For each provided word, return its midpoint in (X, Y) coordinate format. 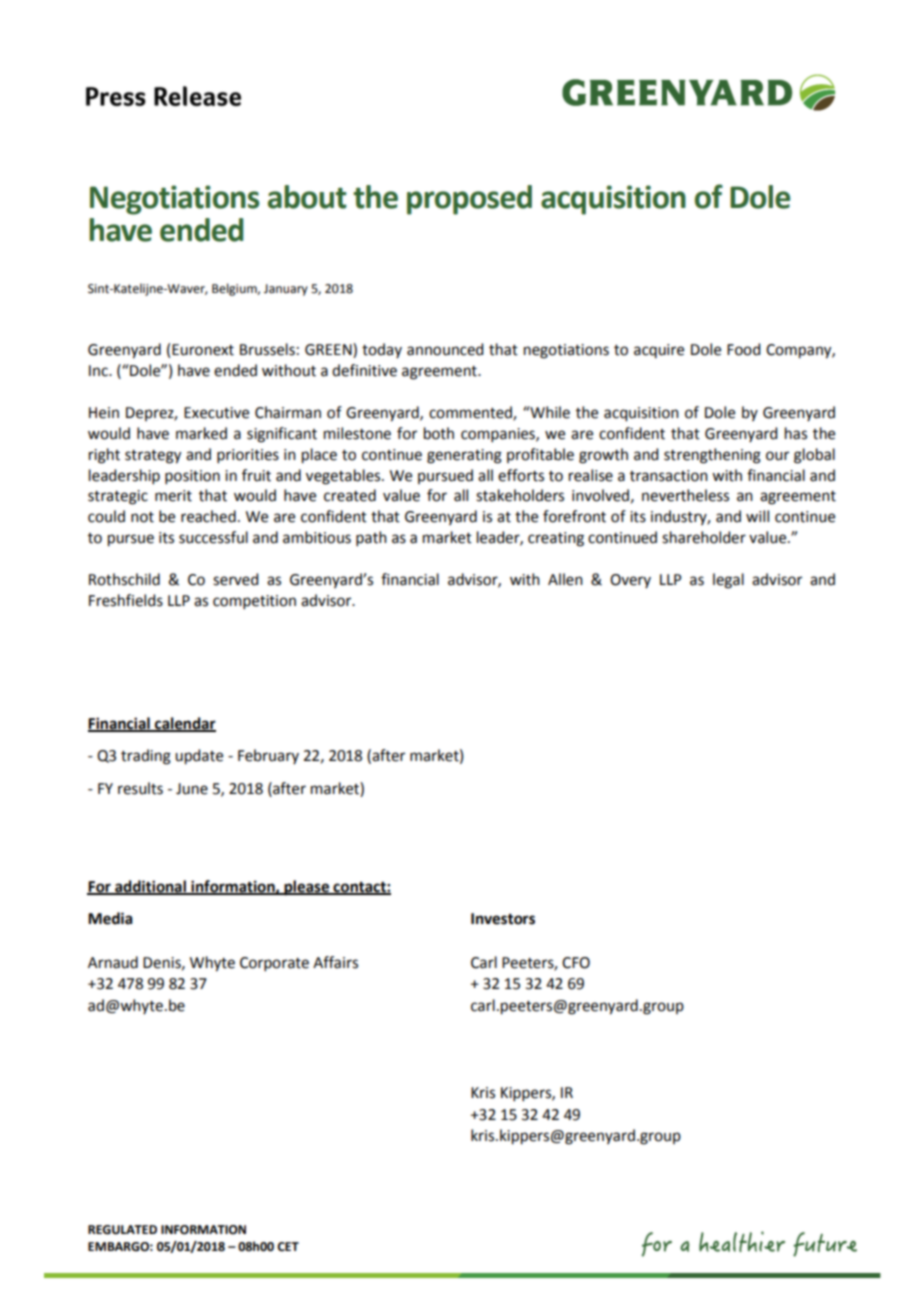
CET (288, 1247)
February (268, 756)
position (192, 477)
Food (743, 349)
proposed (469, 200)
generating (464, 456)
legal (728, 581)
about (307, 197)
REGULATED (122, 1230)
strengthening (712, 456)
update (199, 757)
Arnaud (113, 962)
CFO (576, 963)
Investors (503, 919)
